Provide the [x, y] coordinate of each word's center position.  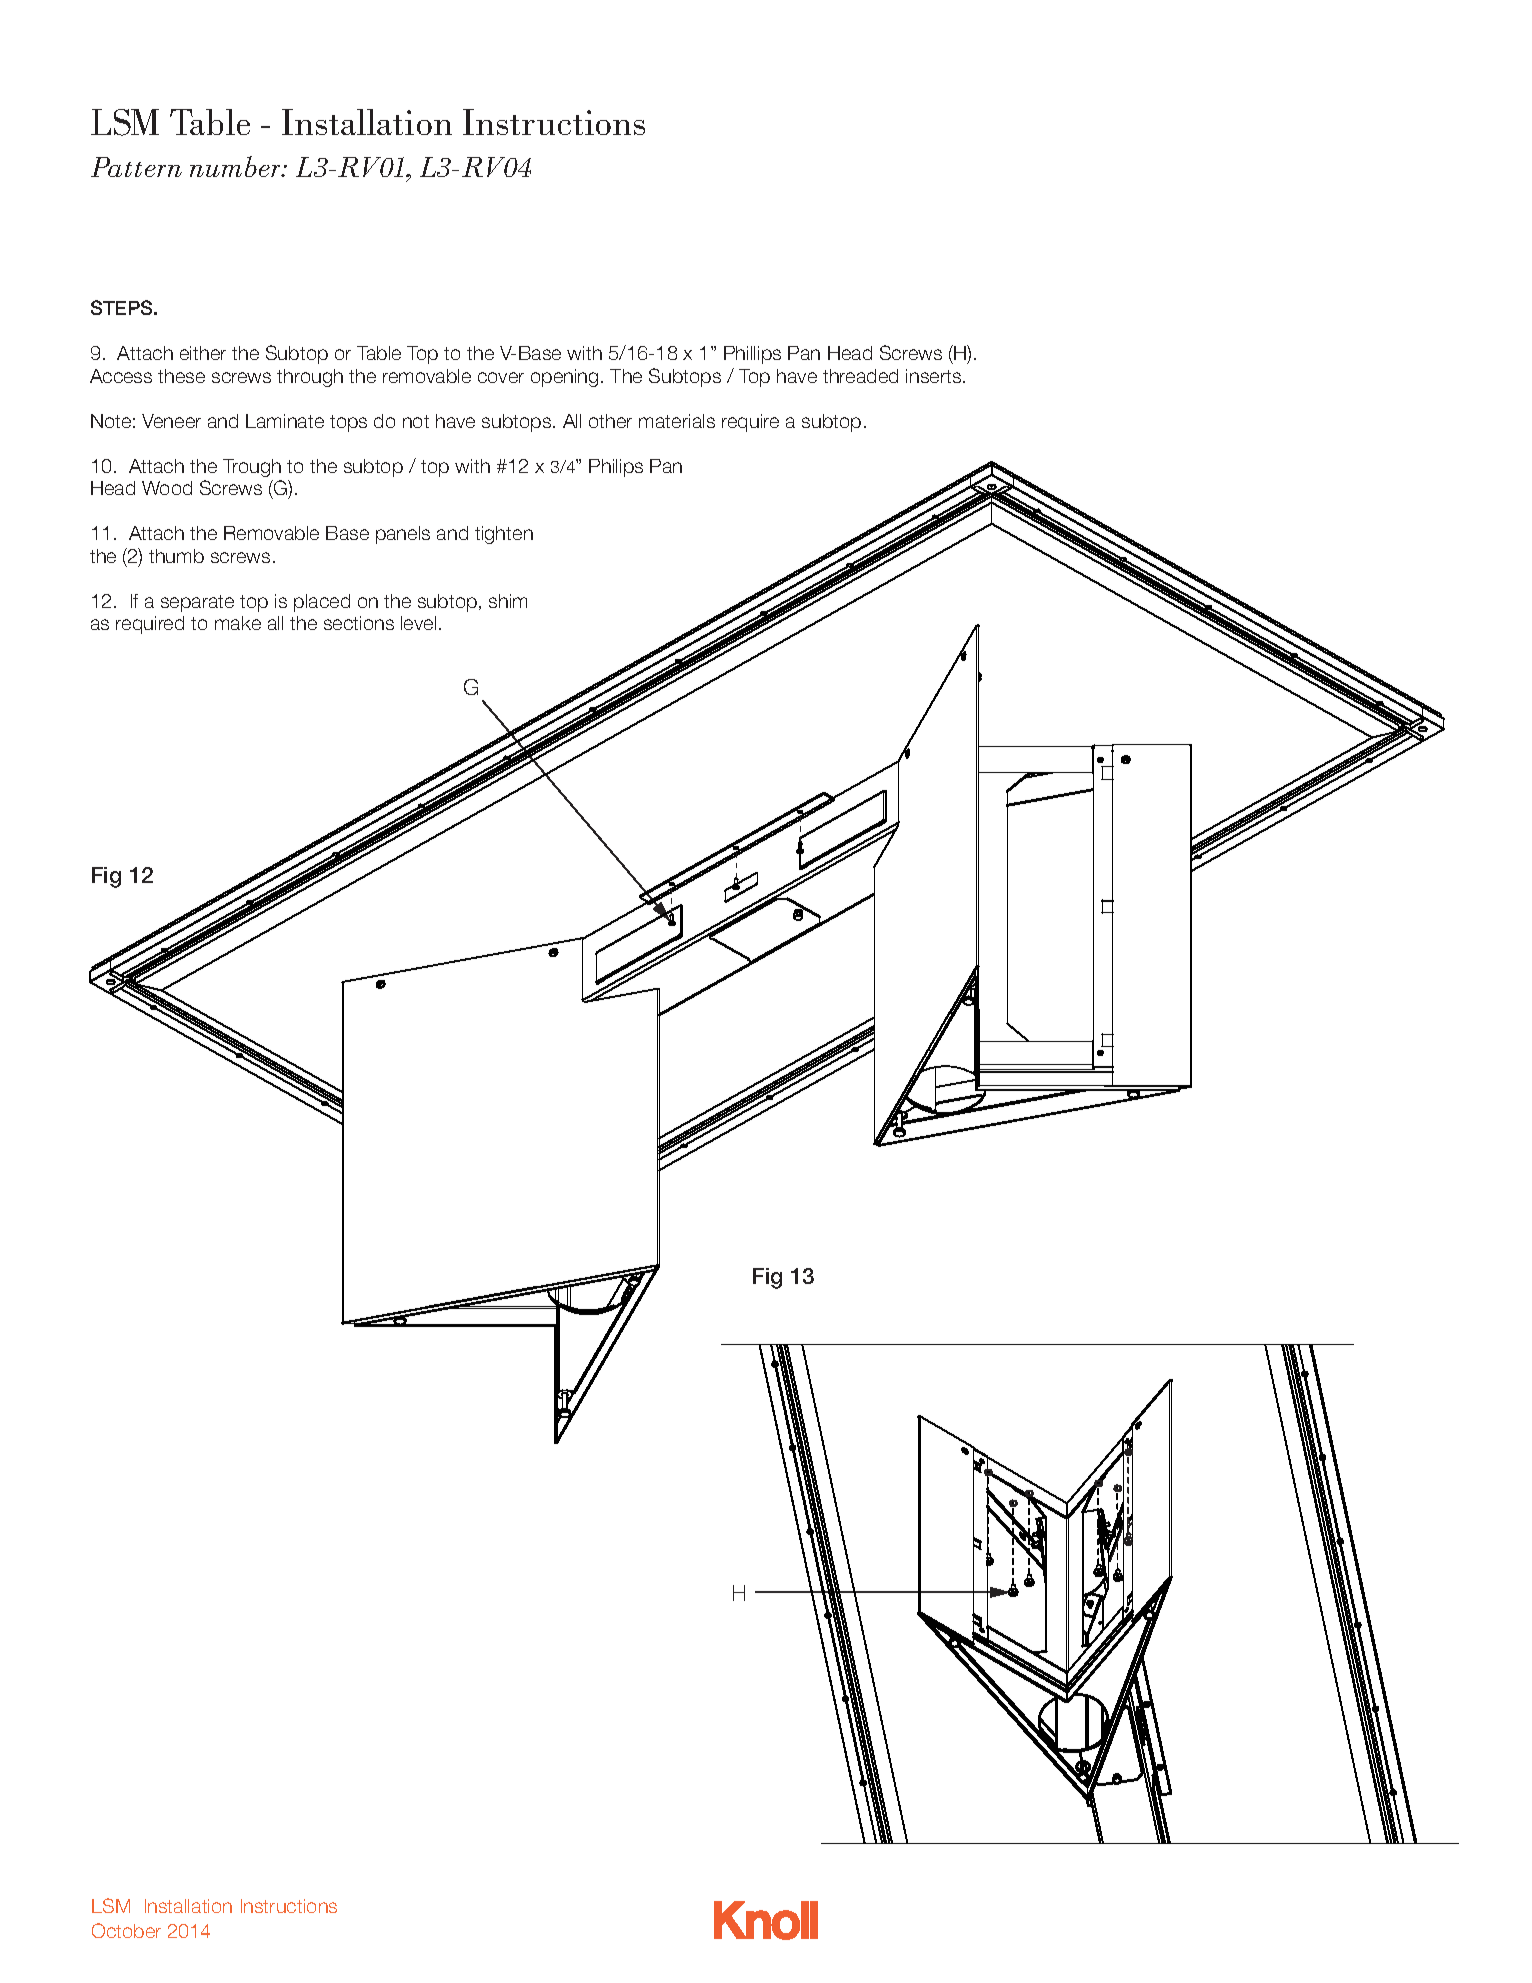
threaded [860, 376]
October [126, 1930]
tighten [504, 535]
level [418, 623]
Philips [616, 468]
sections [359, 623]
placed [322, 603]
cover [501, 377]
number [236, 166]
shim [508, 601]
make [238, 623]
